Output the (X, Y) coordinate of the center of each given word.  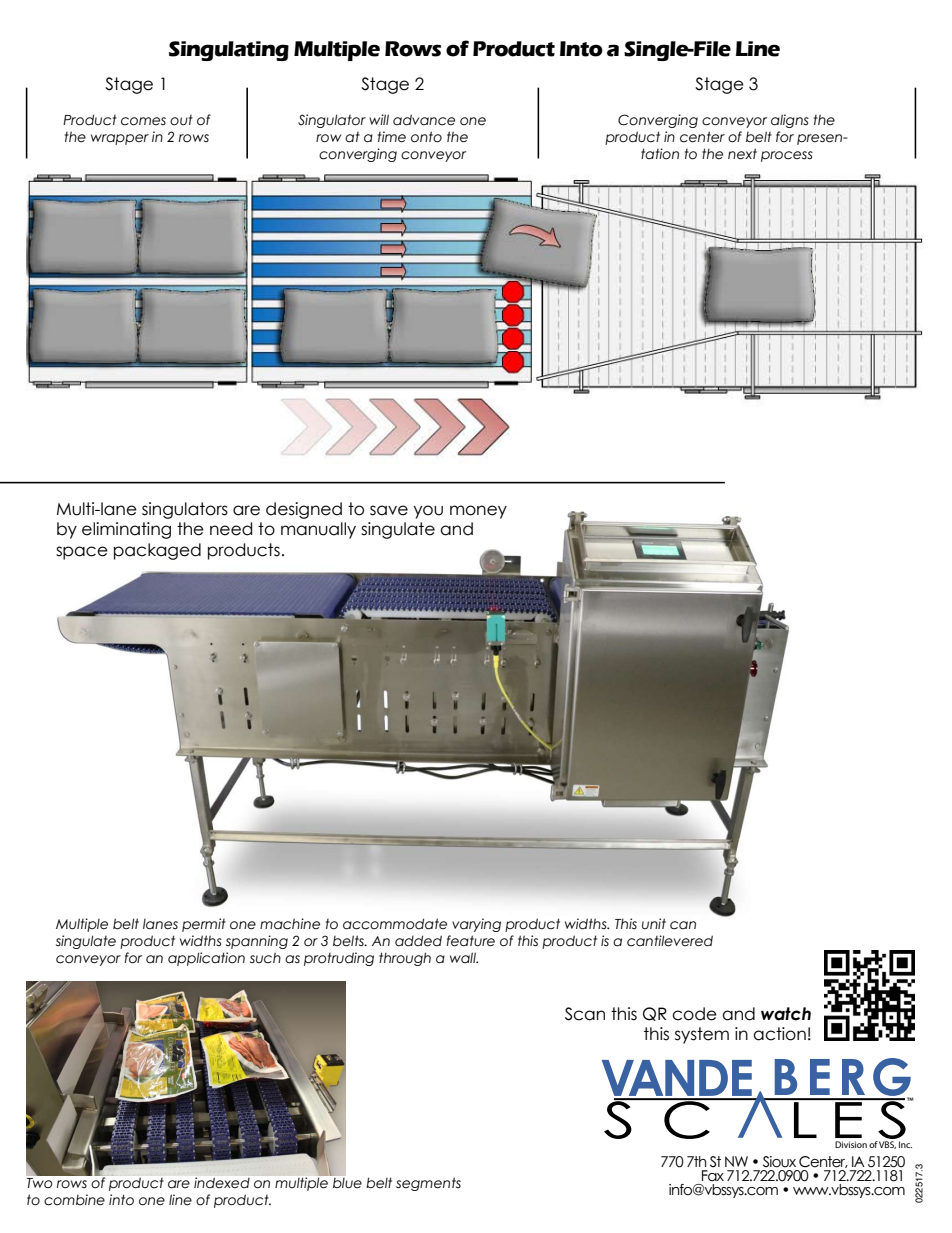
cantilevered (670, 941)
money (478, 512)
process (787, 156)
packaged (157, 551)
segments (428, 1184)
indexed (222, 1182)
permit (204, 925)
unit (654, 923)
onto (426, 137)
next (742, 154)
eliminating (126, 530)
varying (476, 925)
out (181, 120)
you (428, 512)
